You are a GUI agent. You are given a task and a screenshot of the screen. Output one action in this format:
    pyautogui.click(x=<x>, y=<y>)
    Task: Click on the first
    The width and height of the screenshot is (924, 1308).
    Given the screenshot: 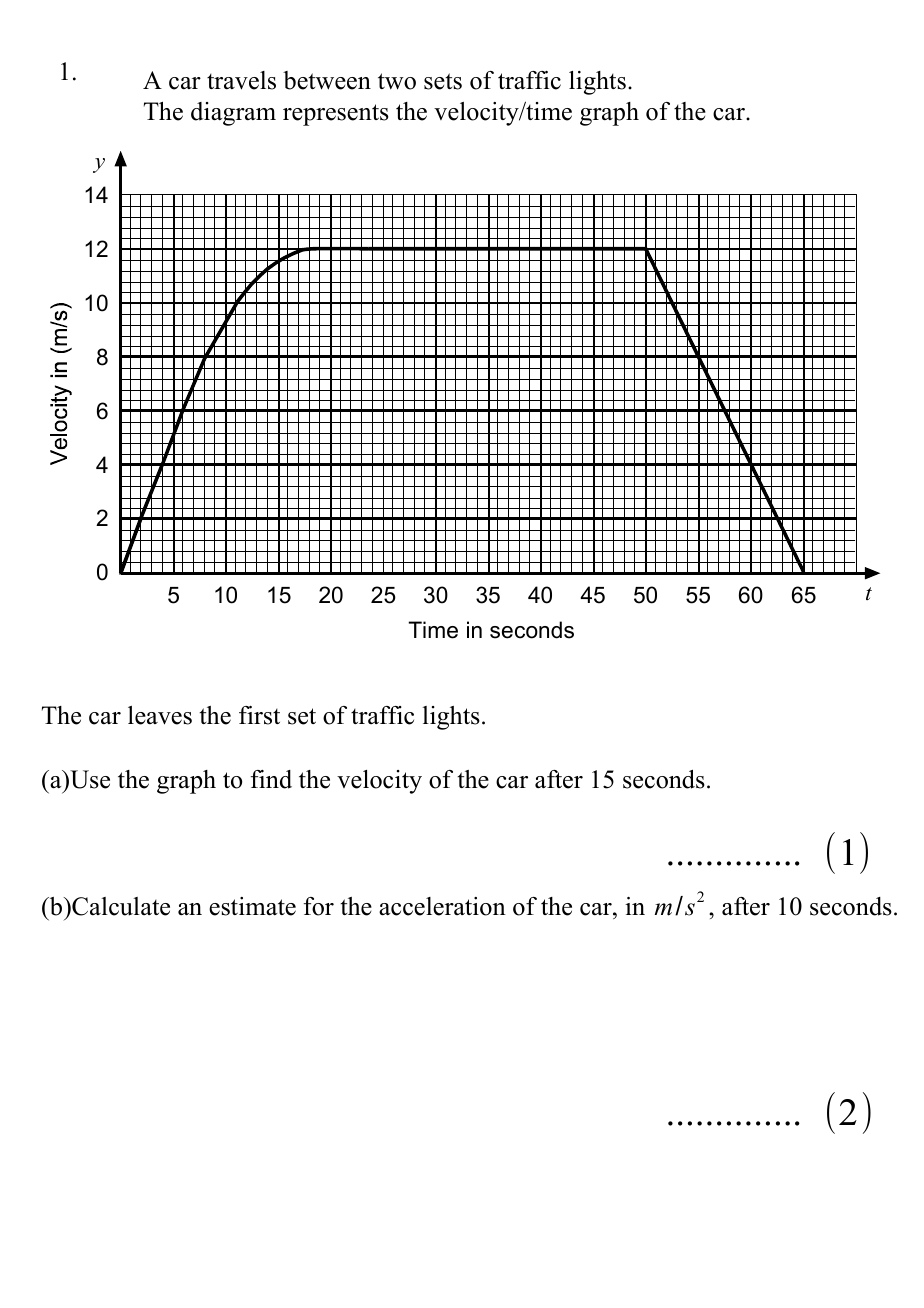 What is the action you would take?
    pyautogui.click(x=259, y=715)
